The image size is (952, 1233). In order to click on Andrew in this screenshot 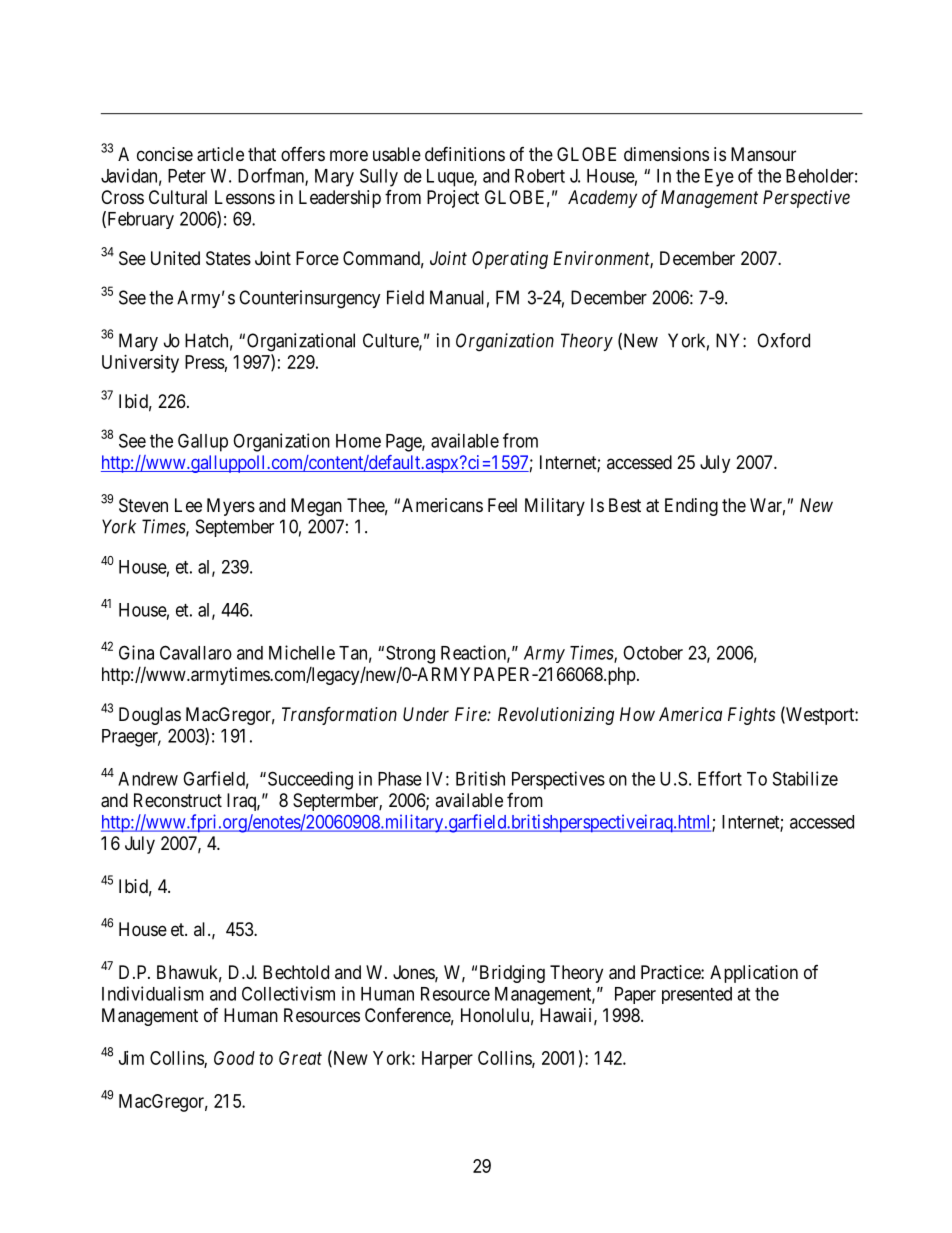, I will do `click(148, 779)`.
